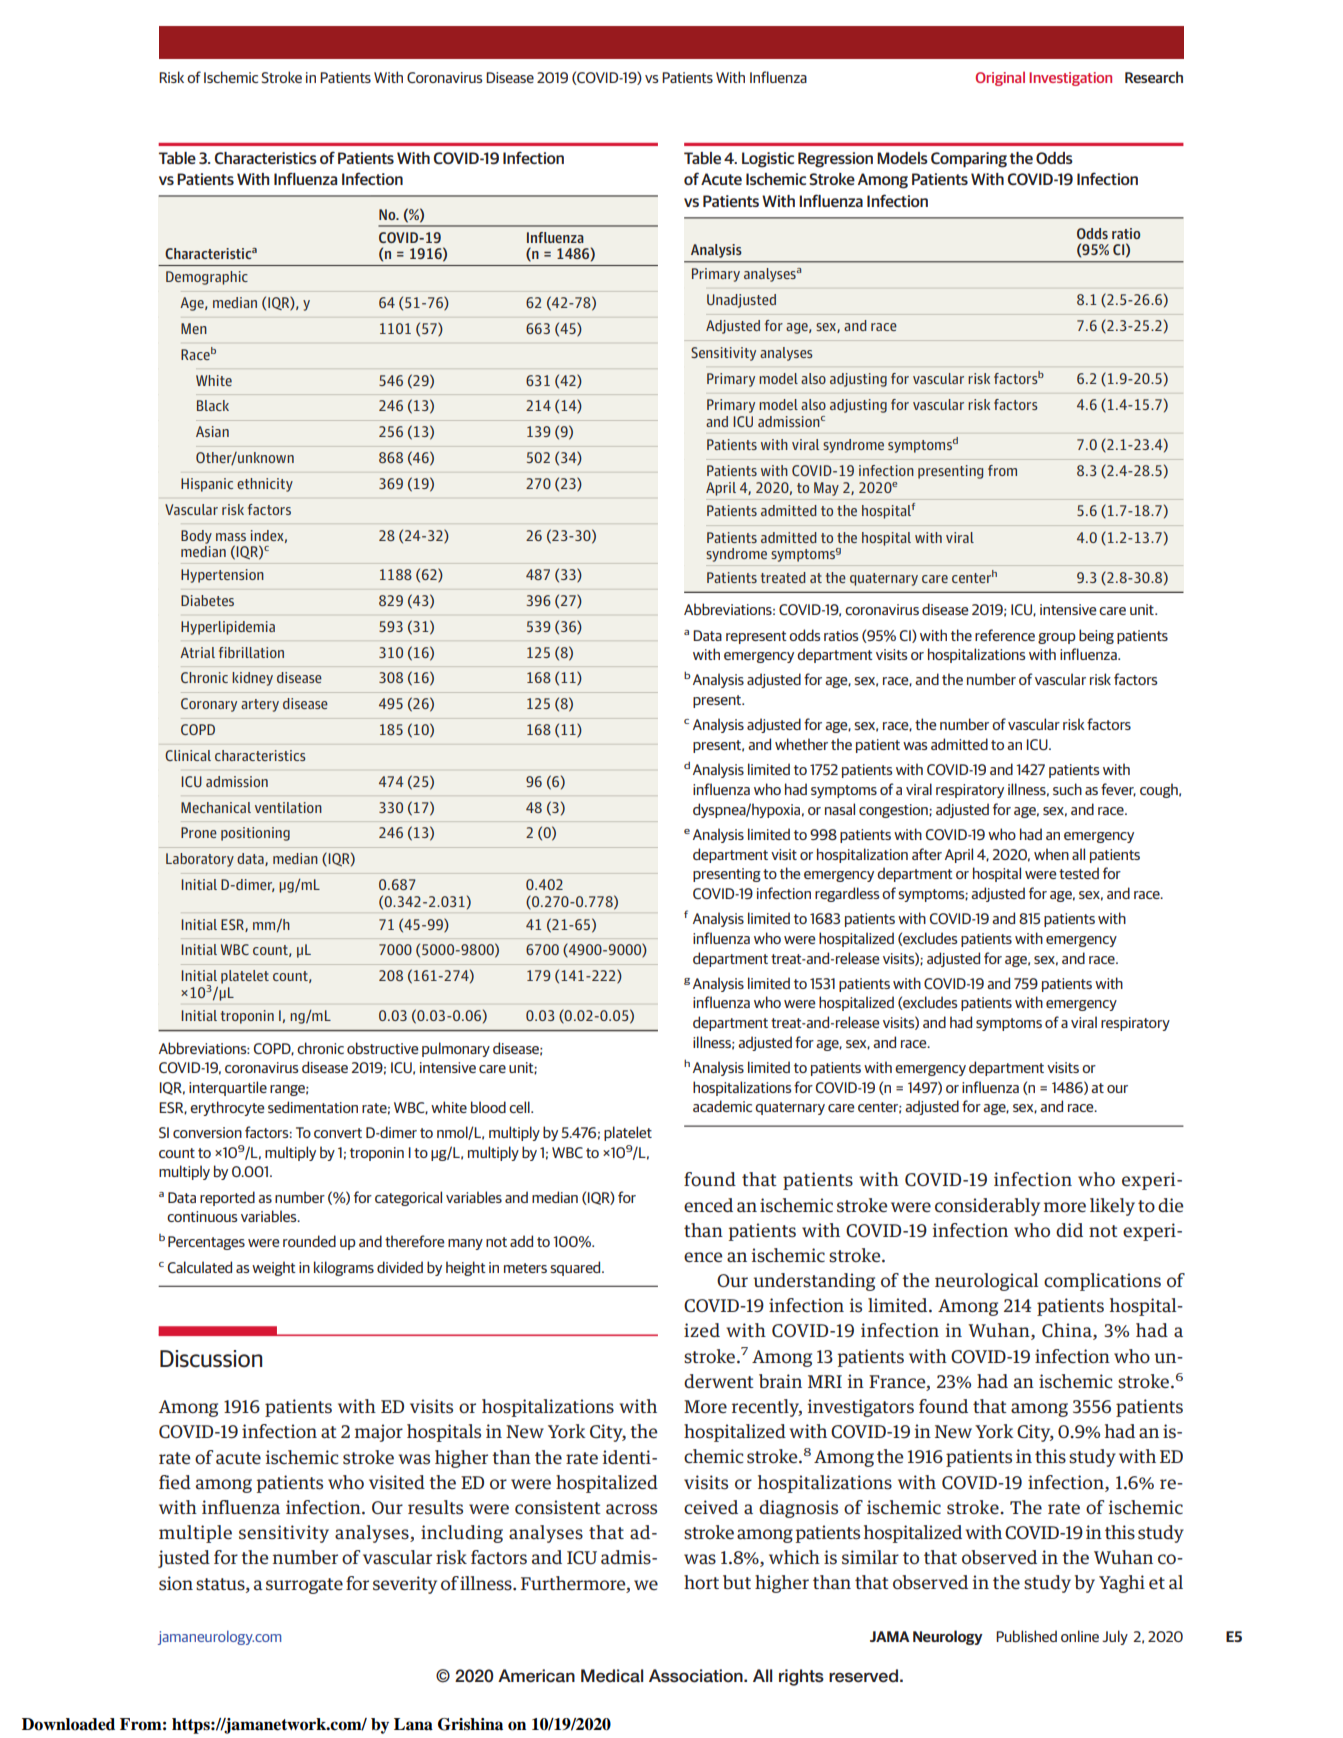 The image size is (1343, 1738). Describe the element at coordinates (1079, 873) in the screenshot. I see `tested` at that location.
